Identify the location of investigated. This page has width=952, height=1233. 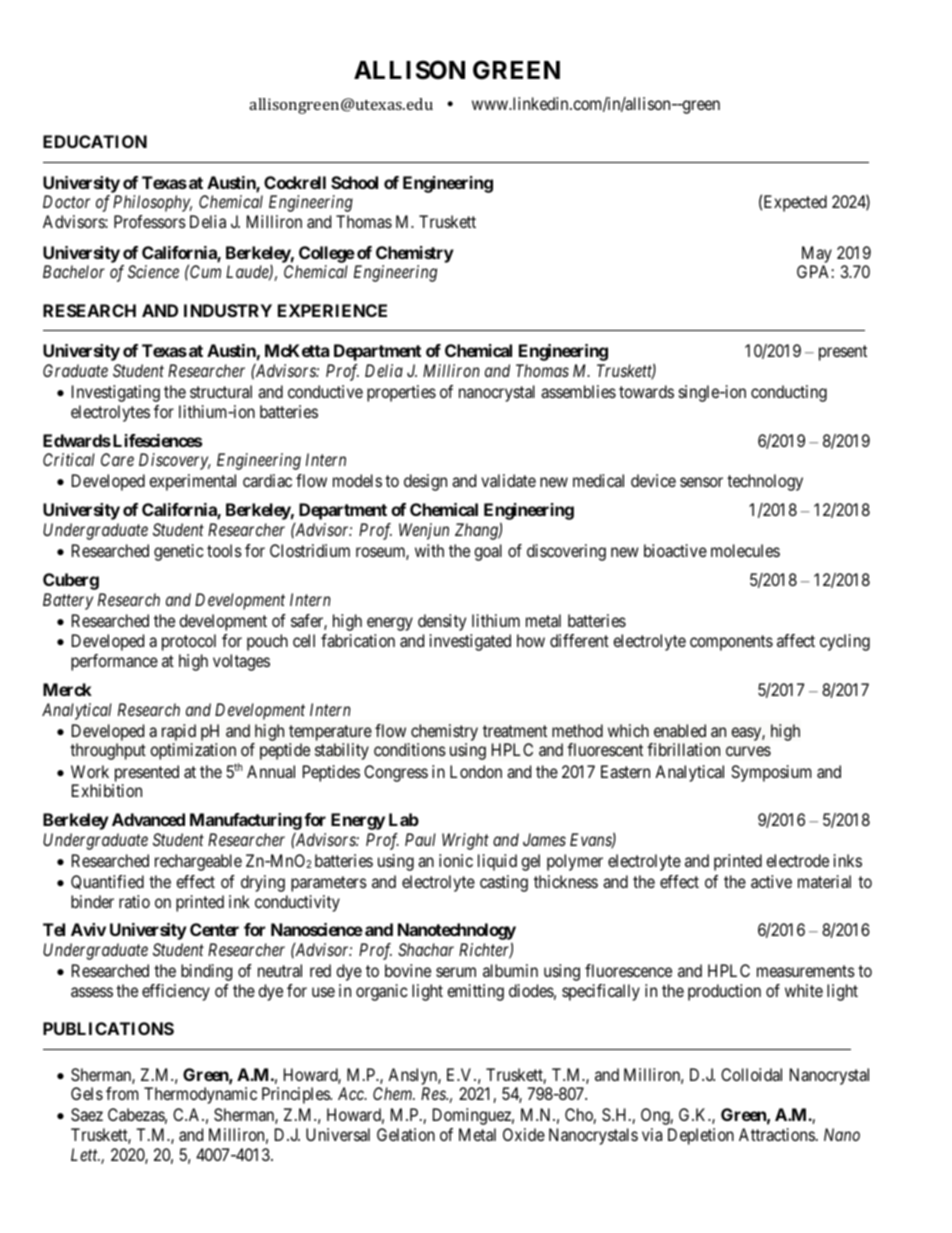
(470, 642).
